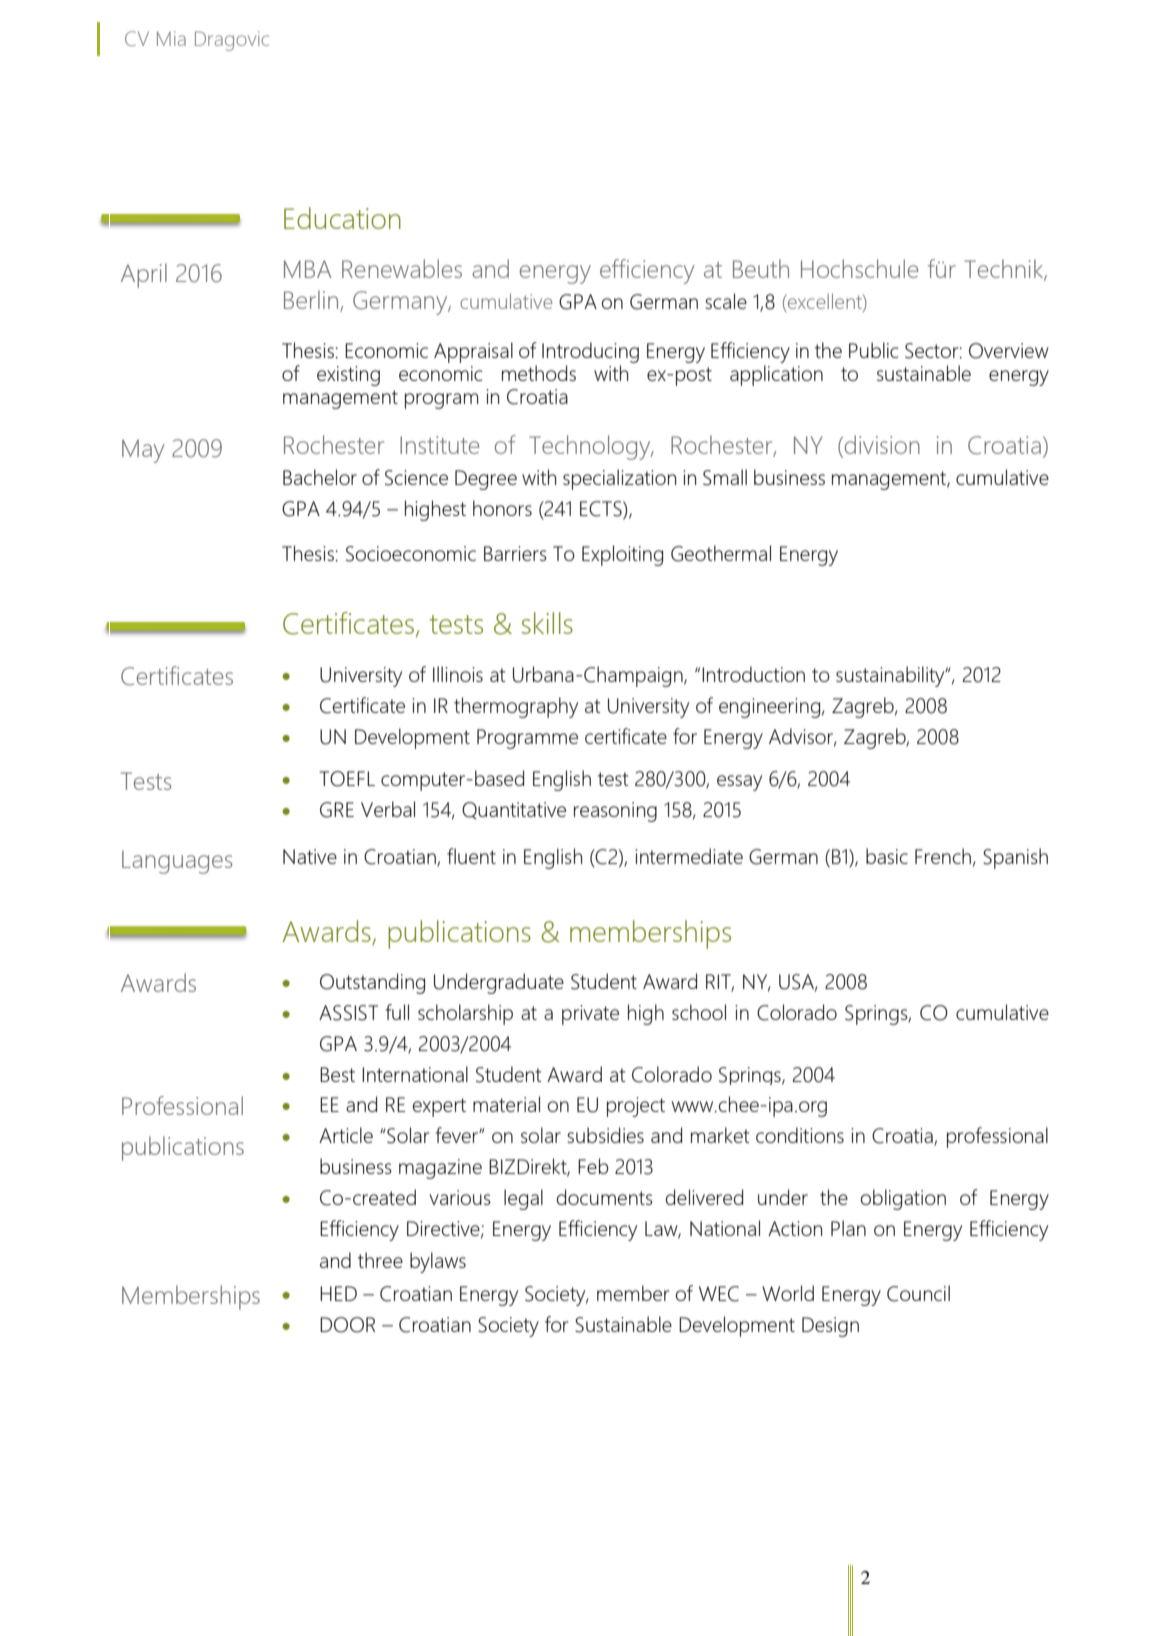  What do you see at coordinates (605, 1197) in the screenshot?
I see `documents` at bounding box center [605, 1197].
